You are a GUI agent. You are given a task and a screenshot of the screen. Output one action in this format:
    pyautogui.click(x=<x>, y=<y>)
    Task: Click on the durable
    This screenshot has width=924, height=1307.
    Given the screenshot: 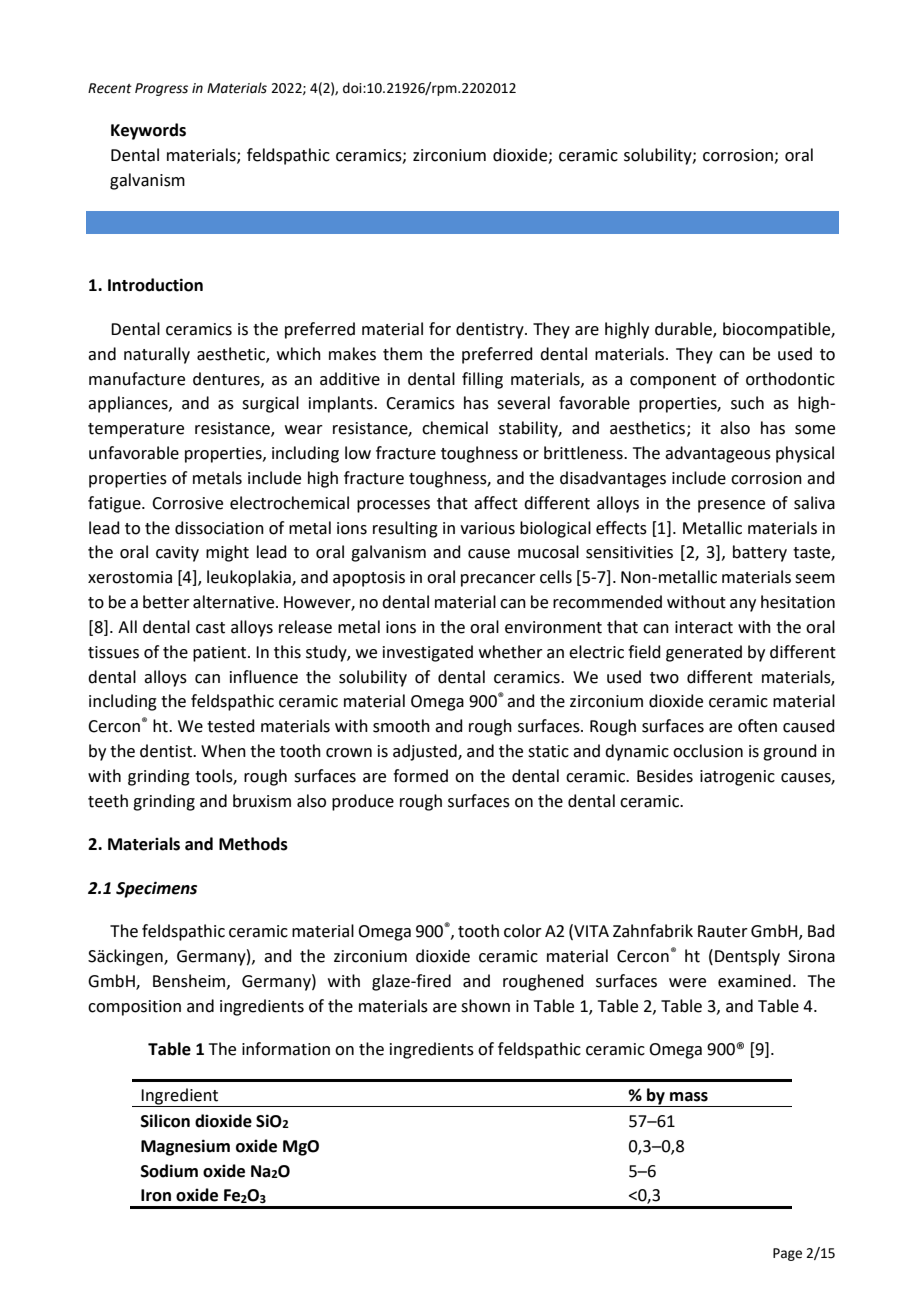 What is the action you would take?
    pyautogui.click(x=684, y=329)
